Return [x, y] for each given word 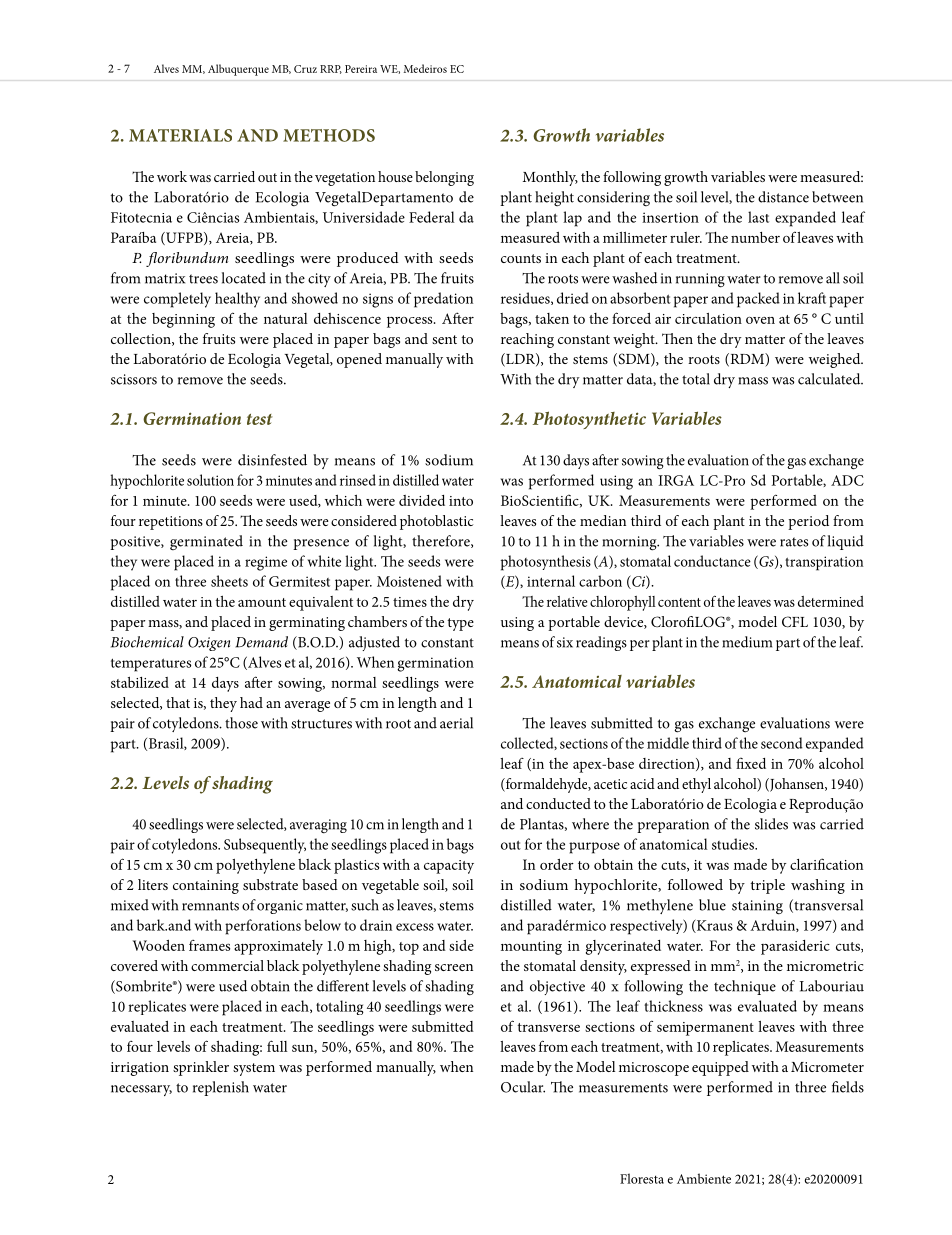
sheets [229, 581]
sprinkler [201, 1068]
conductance [712, 561]
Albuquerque [238, 70]
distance [783, 197]
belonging [444, 178]
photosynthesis [546, 563]
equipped [720, 1068]
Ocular [523, 1087]
